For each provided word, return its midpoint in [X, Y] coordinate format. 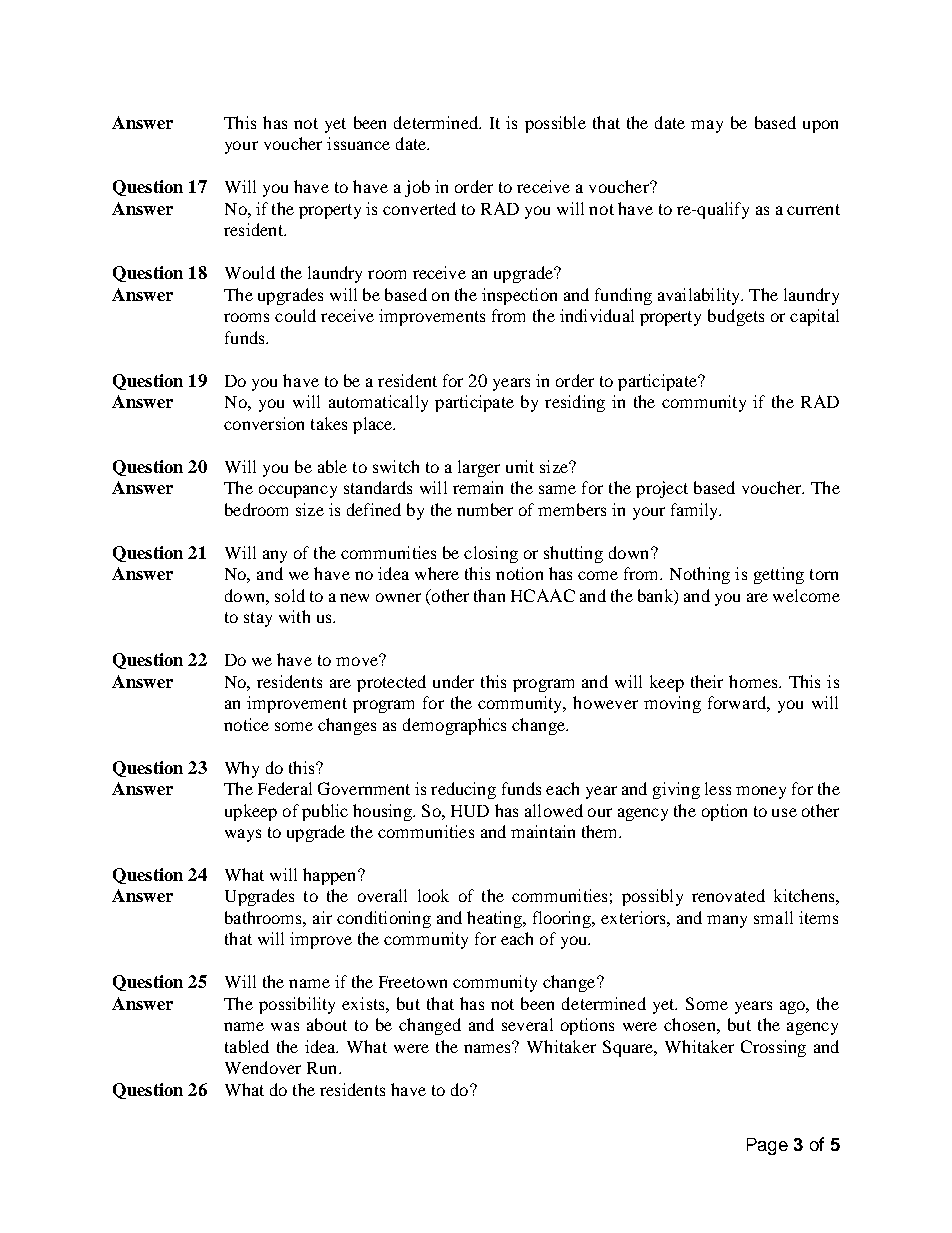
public [325, 812]
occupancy [298, 491]
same [557, 489]
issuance [358, 143]
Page [767, 1146]
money [761, 792]
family [696, 511]
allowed [554, 810]
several [527, 1024]
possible [555, 124]
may [707, 126]
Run [323, 1068]
